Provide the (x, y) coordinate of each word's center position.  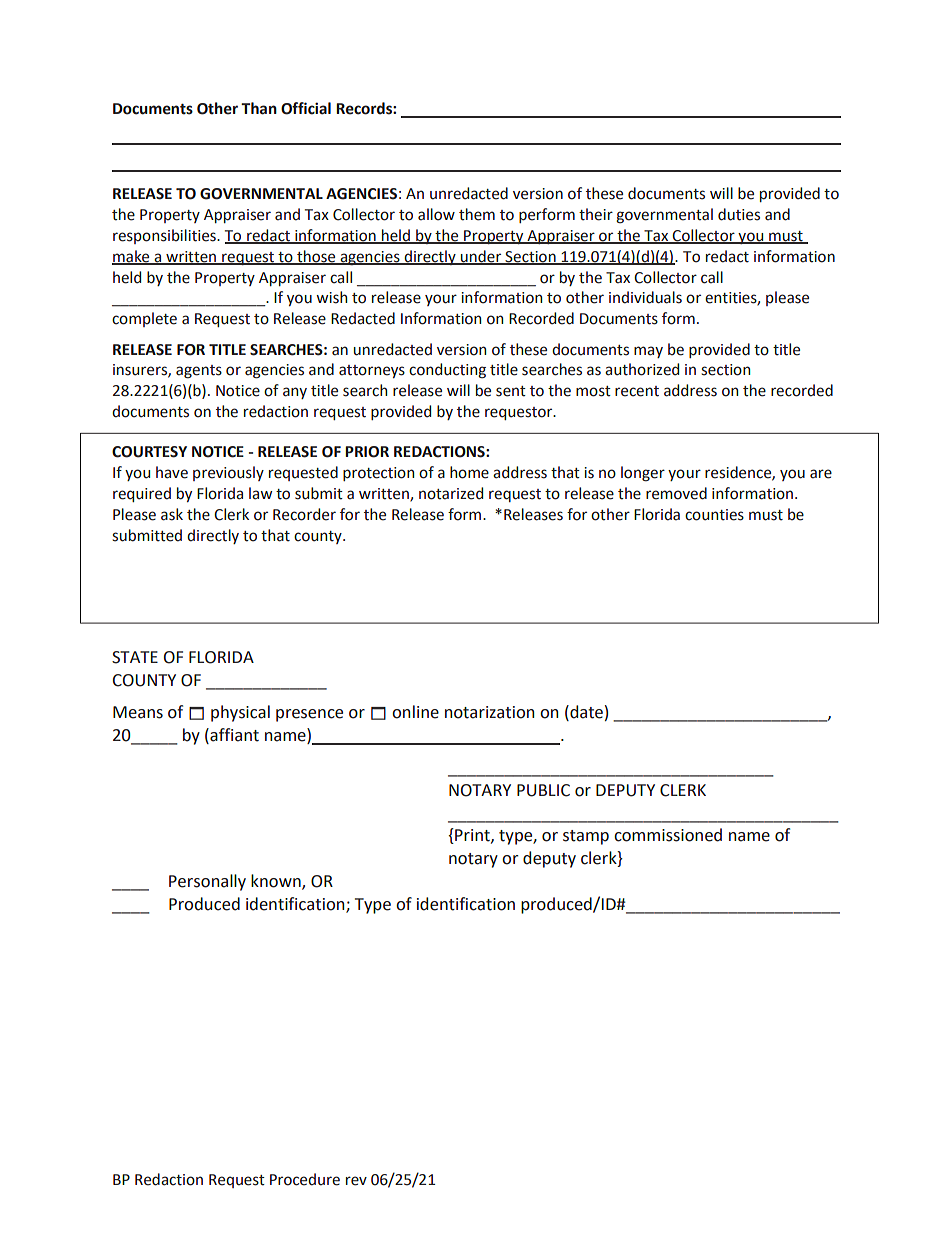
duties (739, 214)
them (477, 214)
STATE (135, 657)
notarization (490, 712)
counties (714, 515)
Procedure (305, 1179)
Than (259, 108)
